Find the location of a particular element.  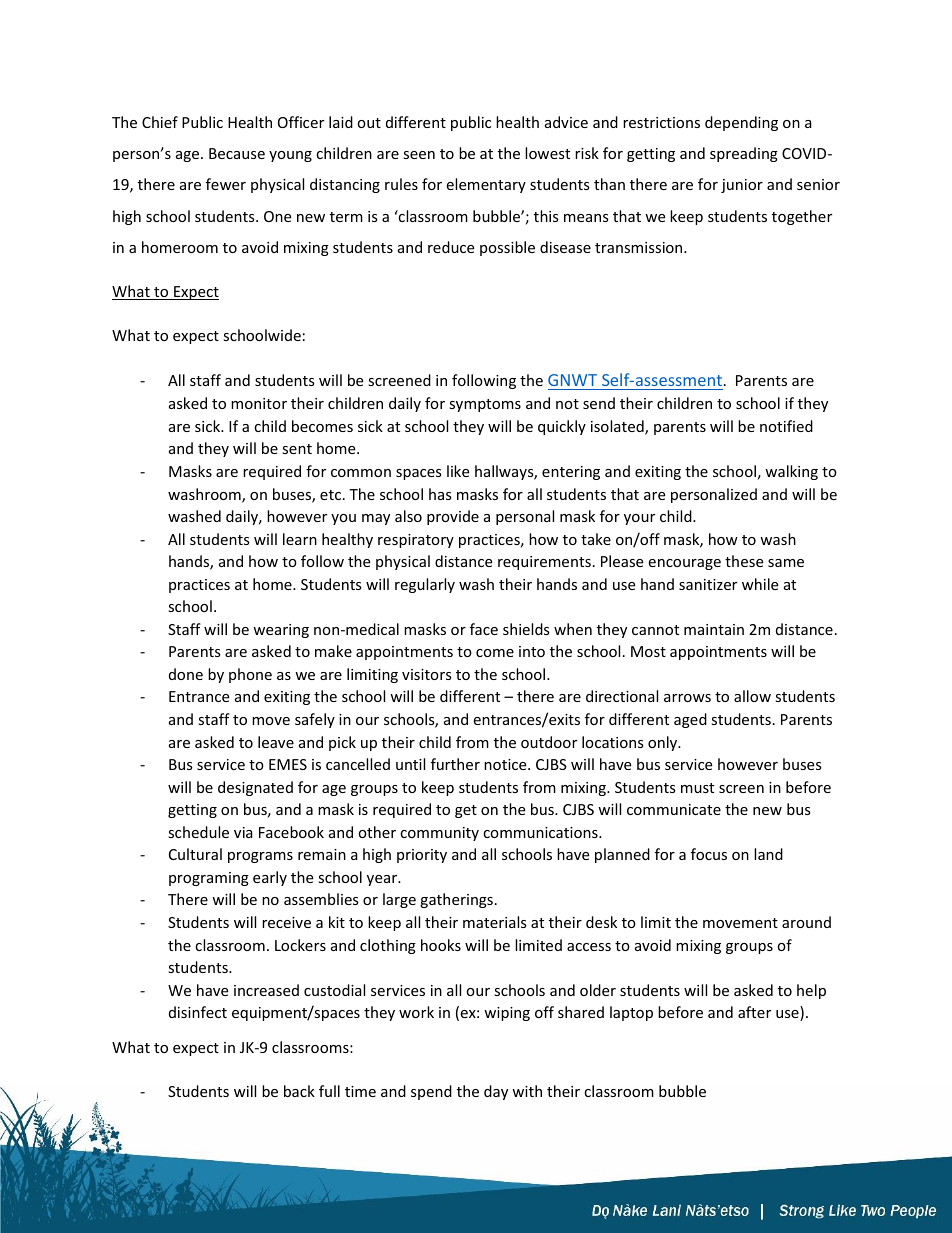

spreading is located at coordinates (744, 154).
